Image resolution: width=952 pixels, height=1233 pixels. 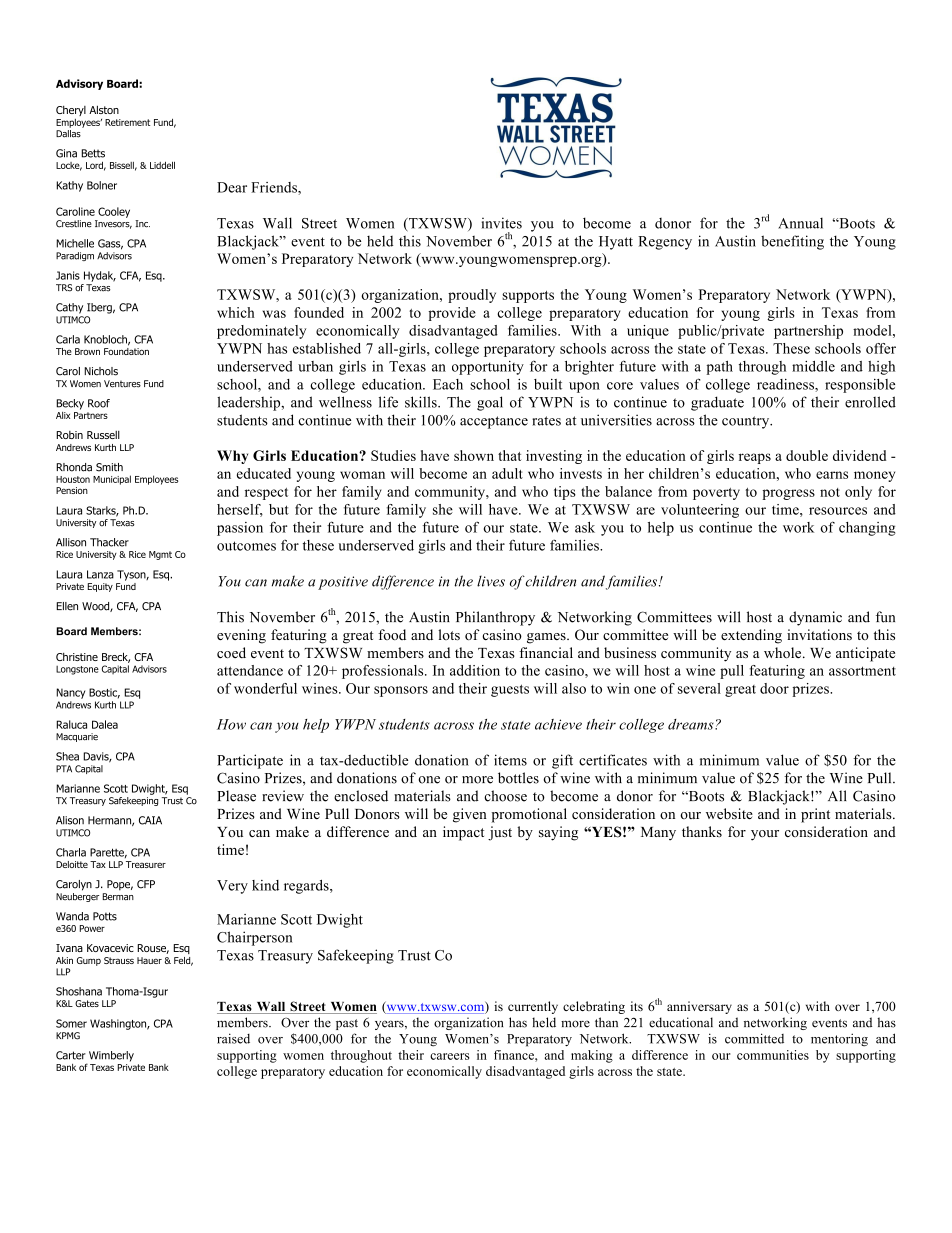 What do you see at coordinates (449, 1056) in the page?
I see `careers` at bounding box center [449, 1056].
